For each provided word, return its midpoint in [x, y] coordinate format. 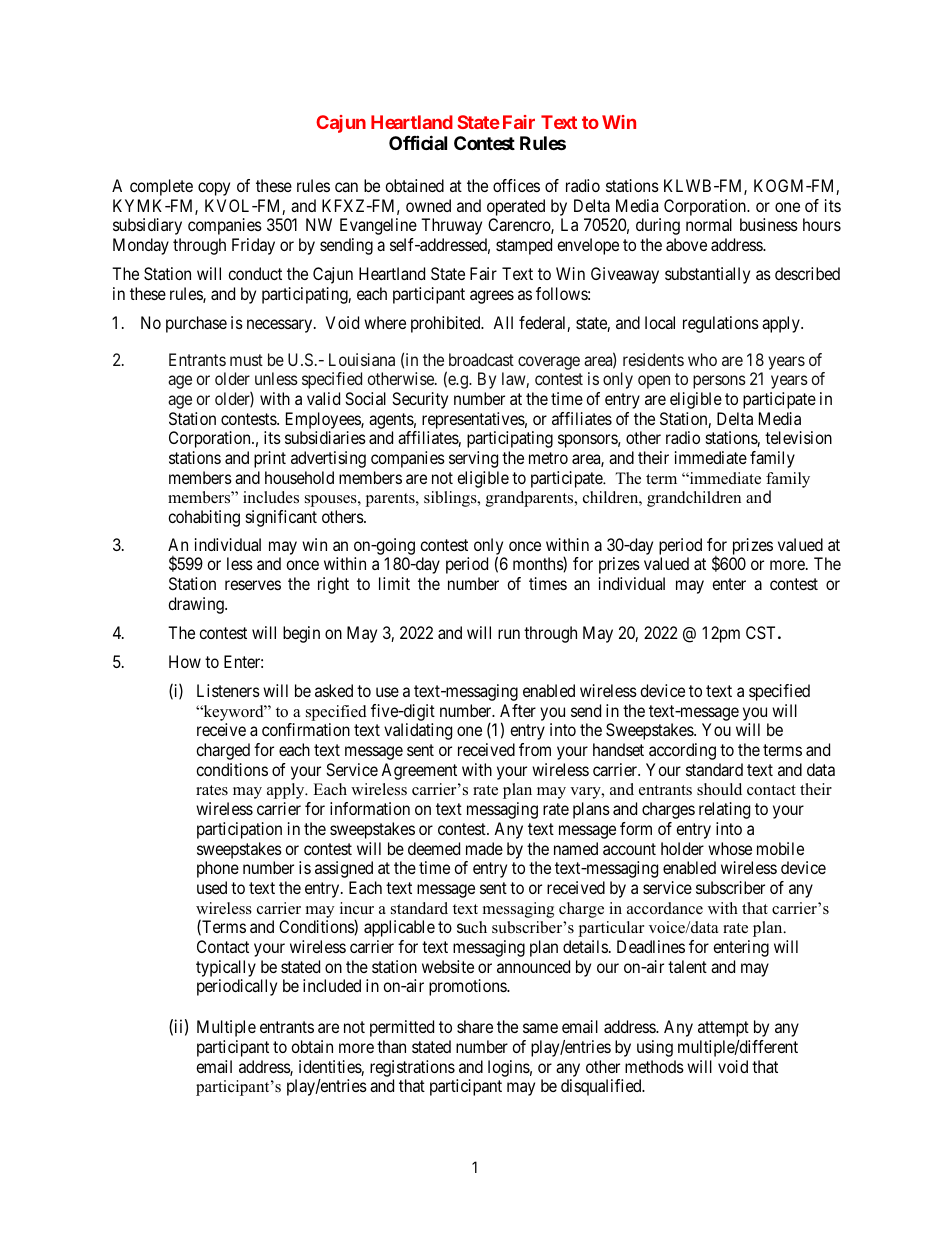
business [769, 224]
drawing [197, 605]
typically [226, 968]
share [475, 1026]
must [246, 360]
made [484, 848]
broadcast [481, 359]
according [682, 751]
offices [516, 185]
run [509, 634]
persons [719, 382]
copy [214, 189]
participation [239, 830]
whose [730, 848]
